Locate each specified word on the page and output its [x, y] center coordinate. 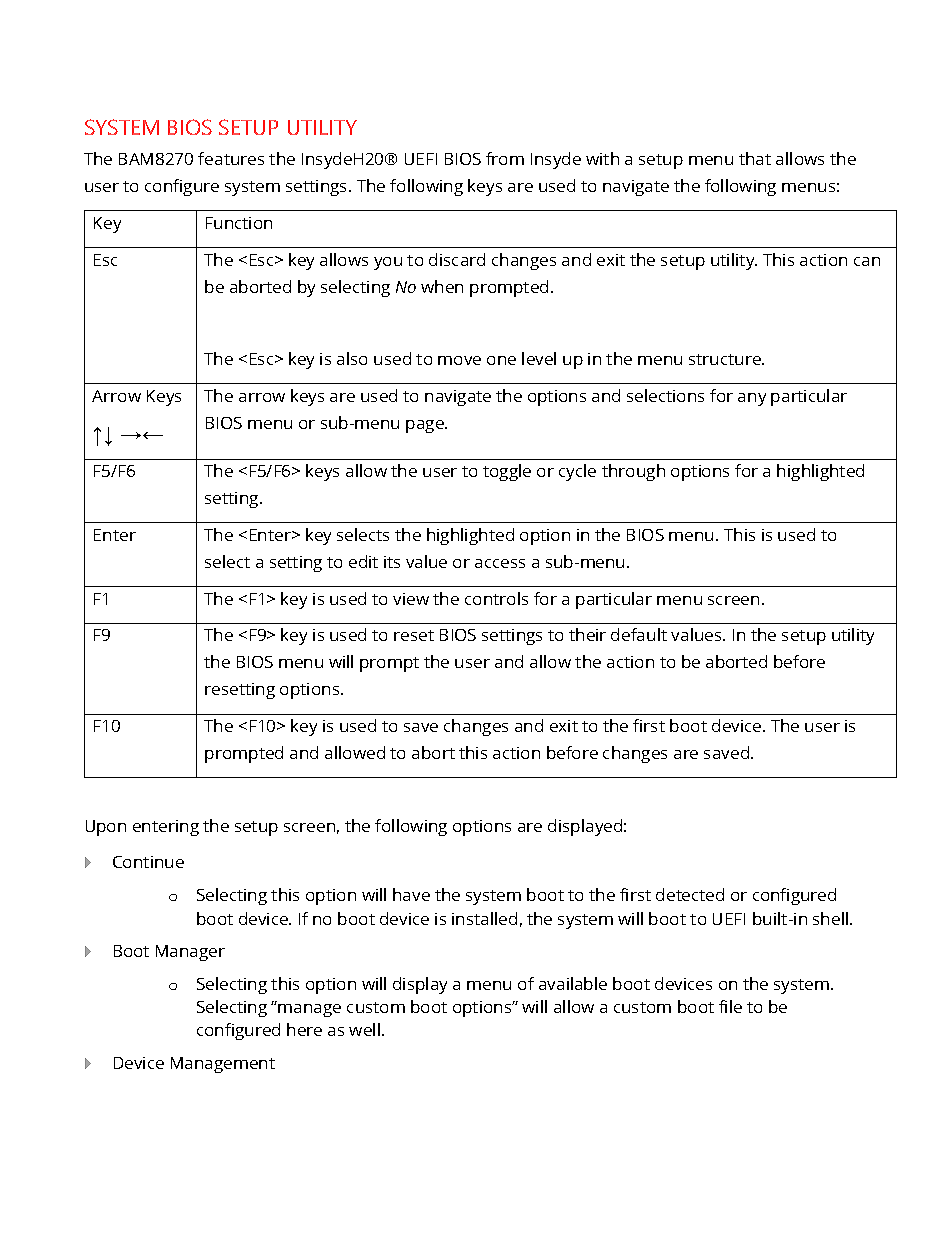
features [231, 158]
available [573, 983]
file [730, 1006]
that [755, 158]
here [304, 1029]
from [505, 158]
